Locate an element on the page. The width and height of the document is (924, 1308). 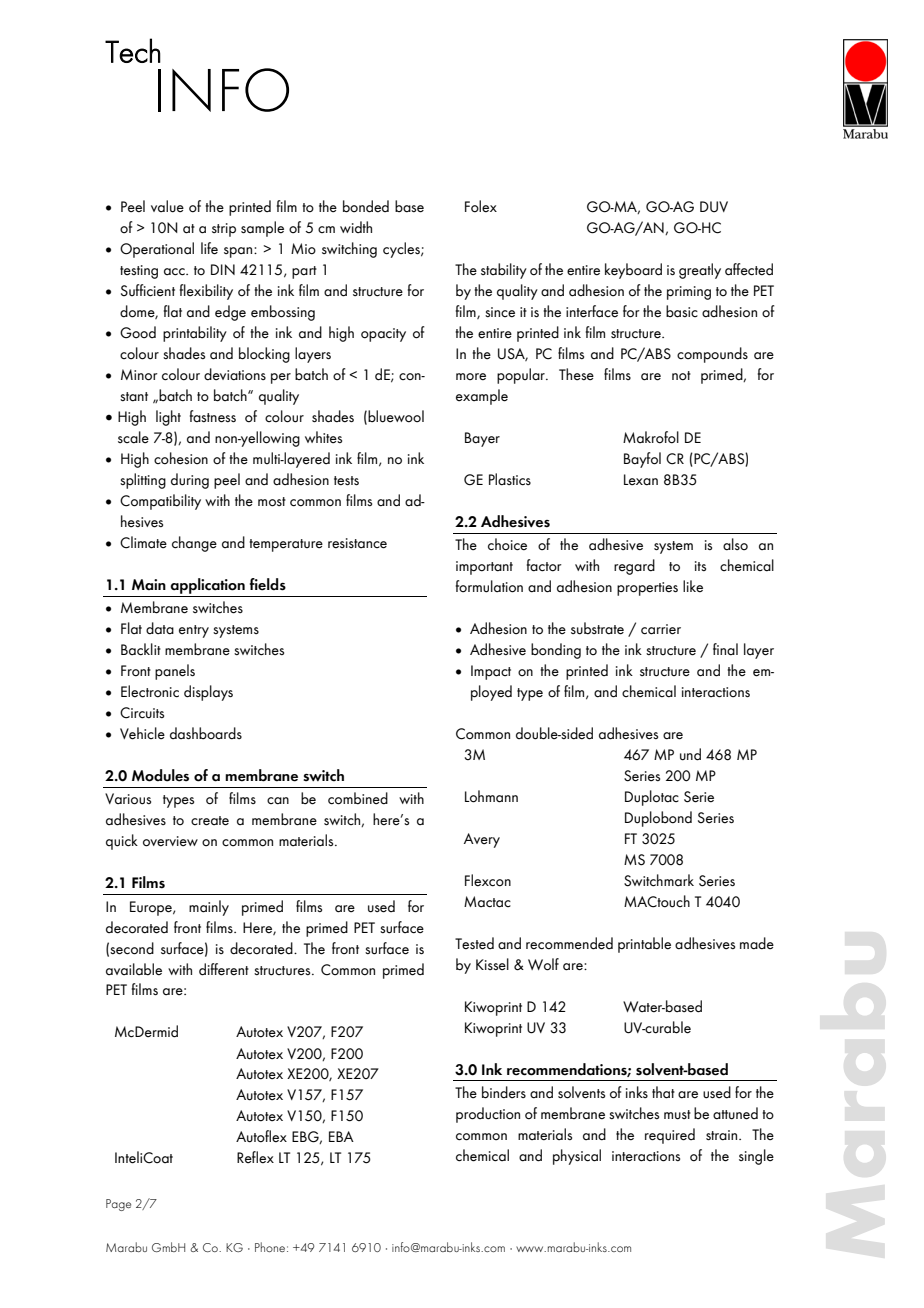
Avery is located at coordinates (482, 840).
